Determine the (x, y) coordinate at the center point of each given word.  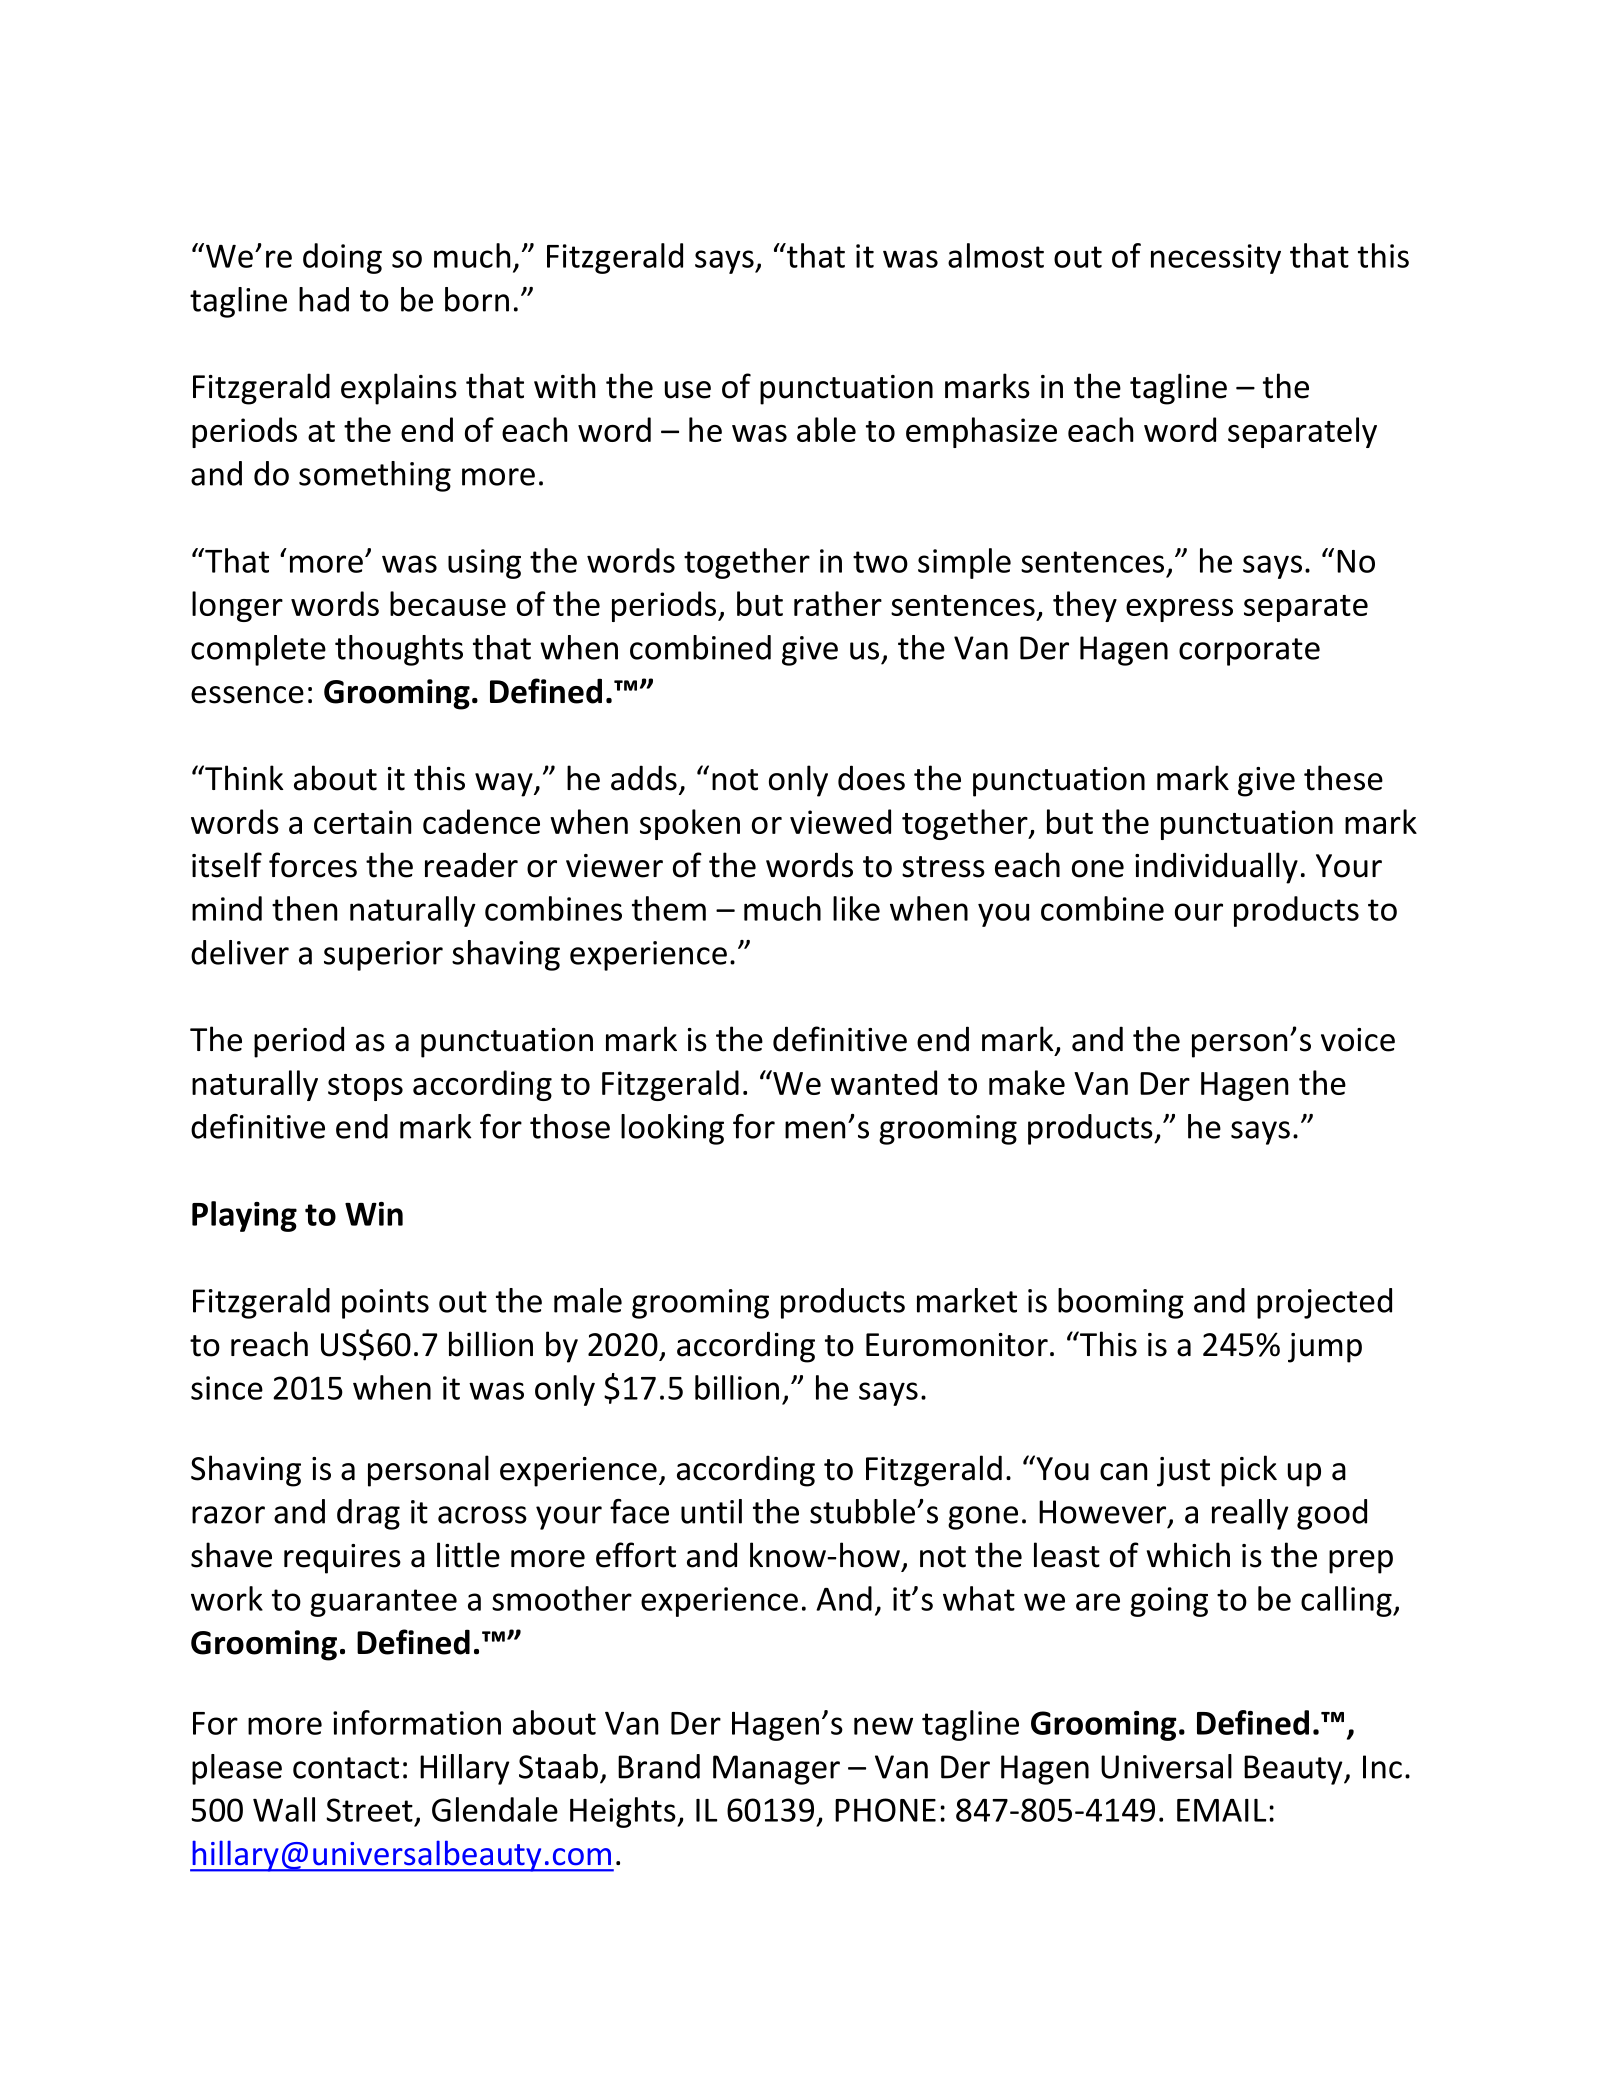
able (826, 429)
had (324, 299)
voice (1358, 1040)
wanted (884, 1082)
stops (365, 1087)
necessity (1216, 259)
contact (346, 1768)
